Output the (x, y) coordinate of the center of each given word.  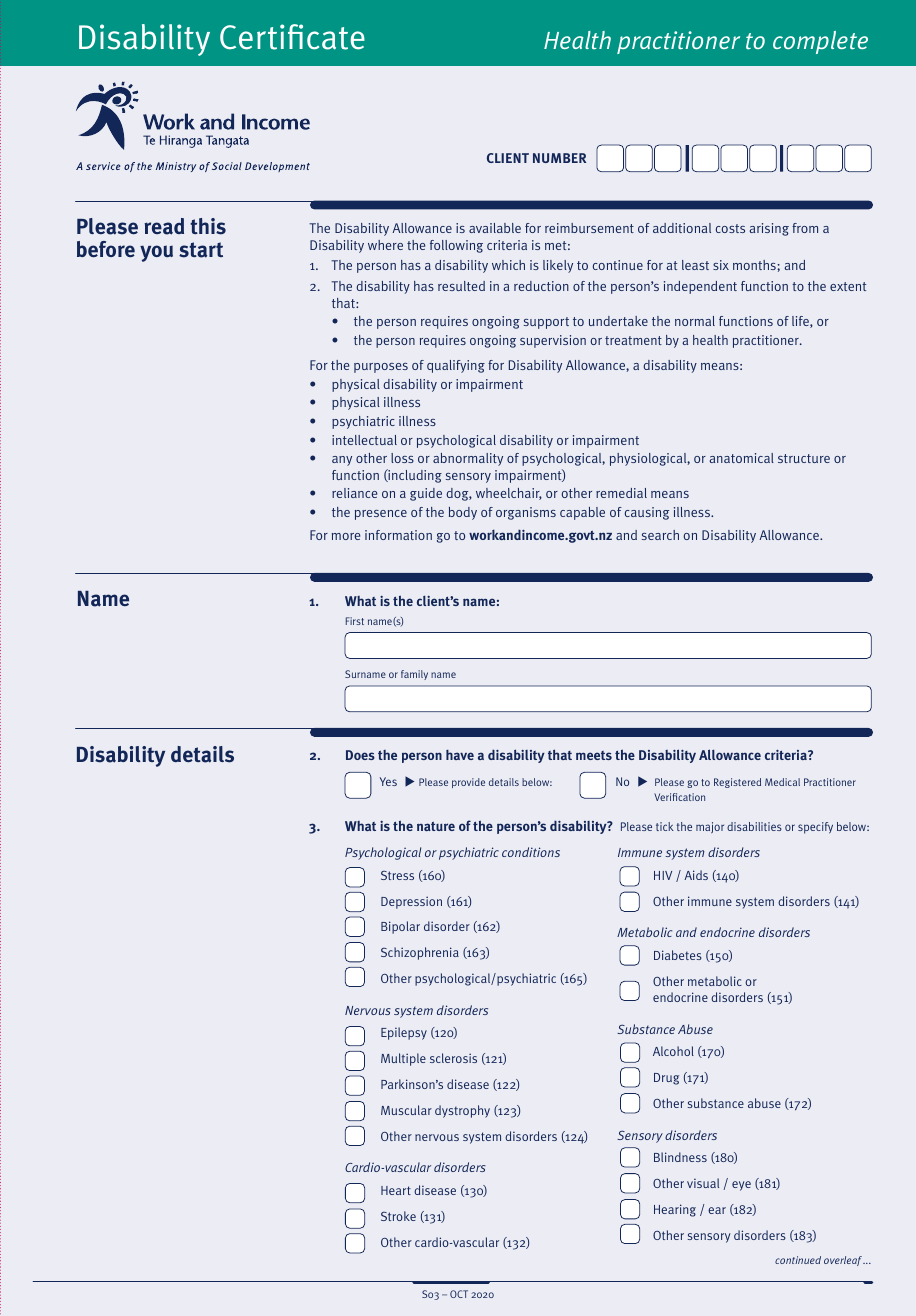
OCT (459, 1294)
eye (741, 1186)
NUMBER (559, 158)
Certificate (292, 37)
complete (820, 42)
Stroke (398, 1216)
